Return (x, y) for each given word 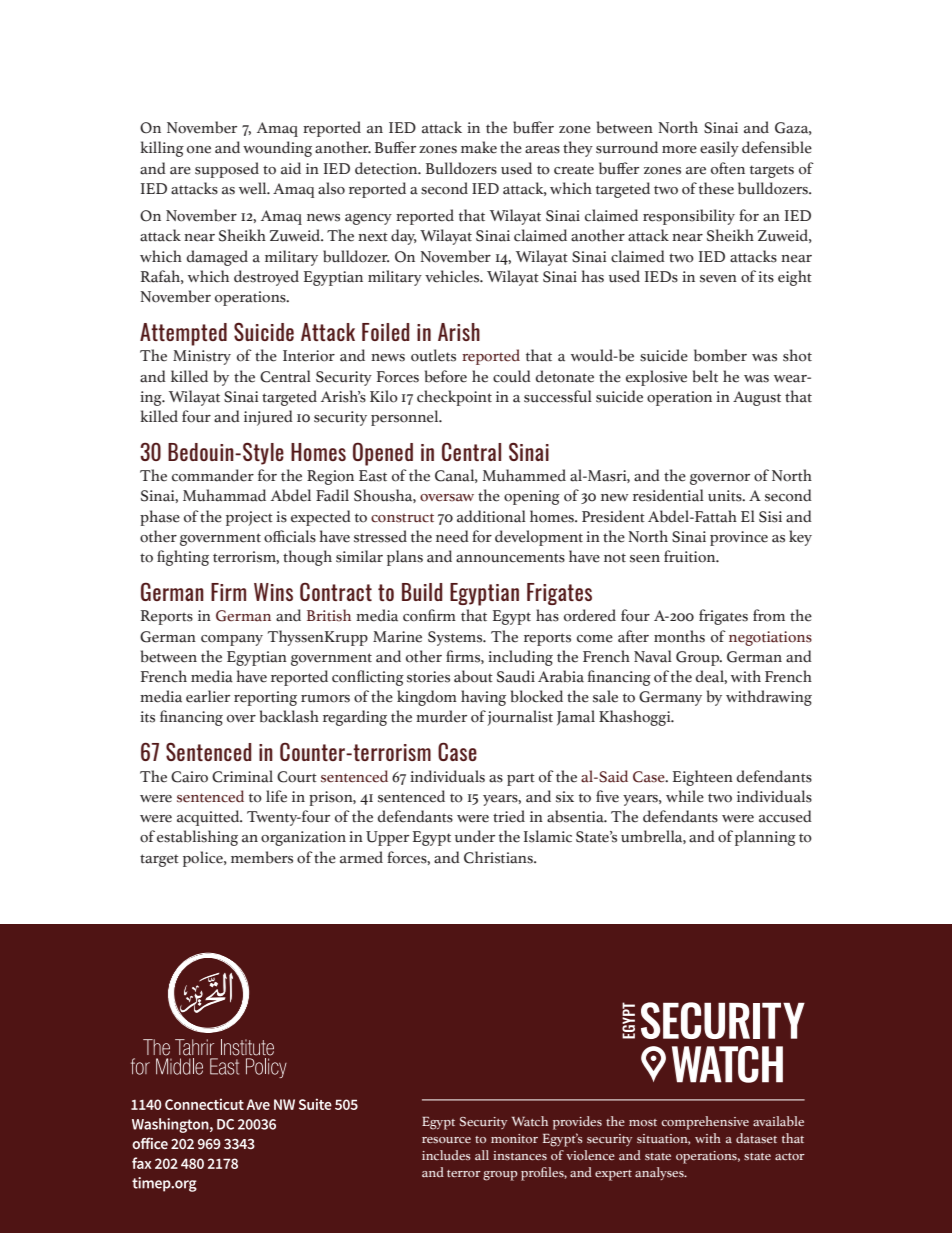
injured (268, 418)
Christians (499, 857)
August (757, 398)
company (232, 640)
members (262, 857)
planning (765, 838)
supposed (227, 170)
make (479, 147)
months (679, 636)
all (482, 1155)
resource (446, 1140)
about (473, 676)
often (728, 168)
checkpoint (454, 398)
